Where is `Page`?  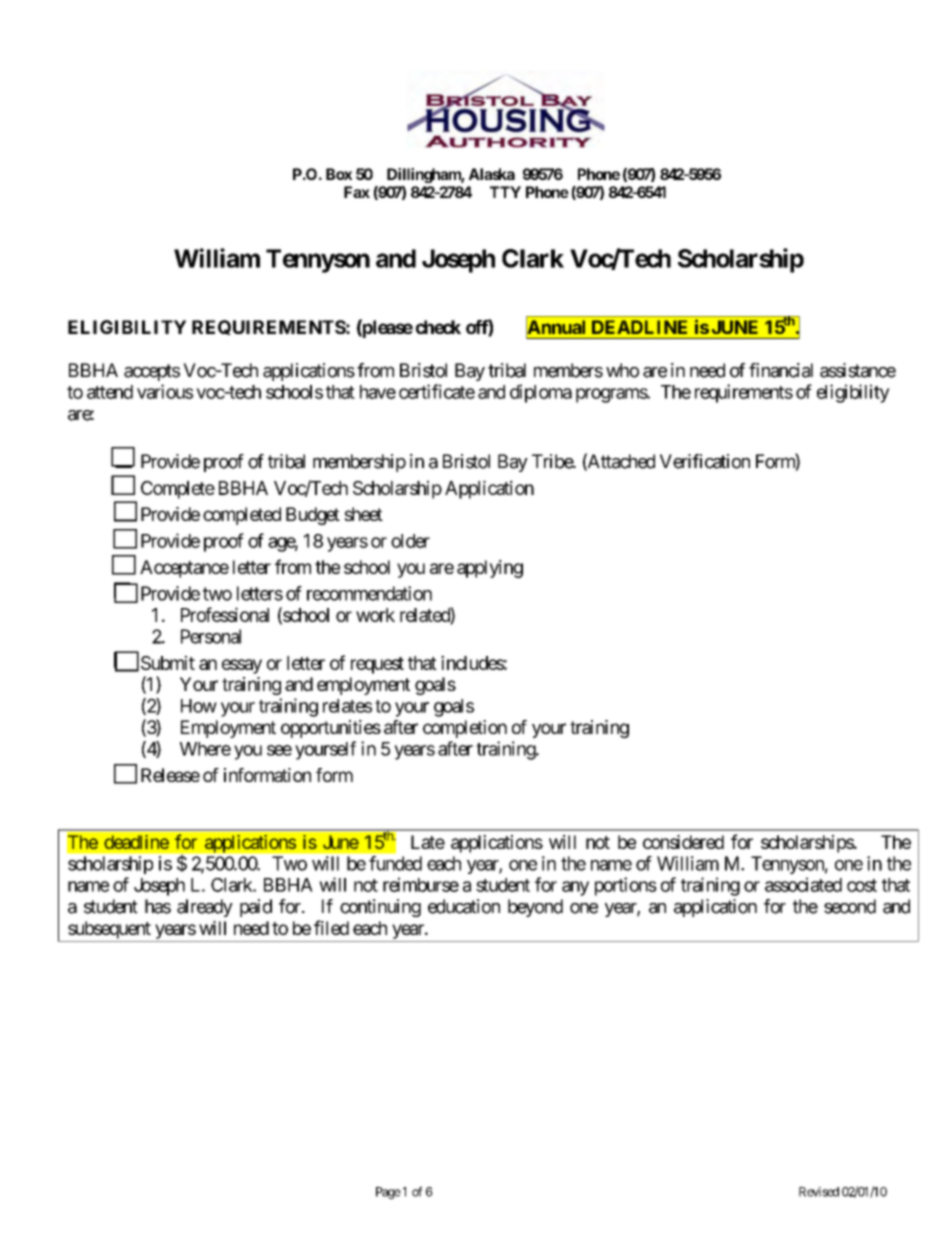
Page is located at coordinates (388, 1193).
